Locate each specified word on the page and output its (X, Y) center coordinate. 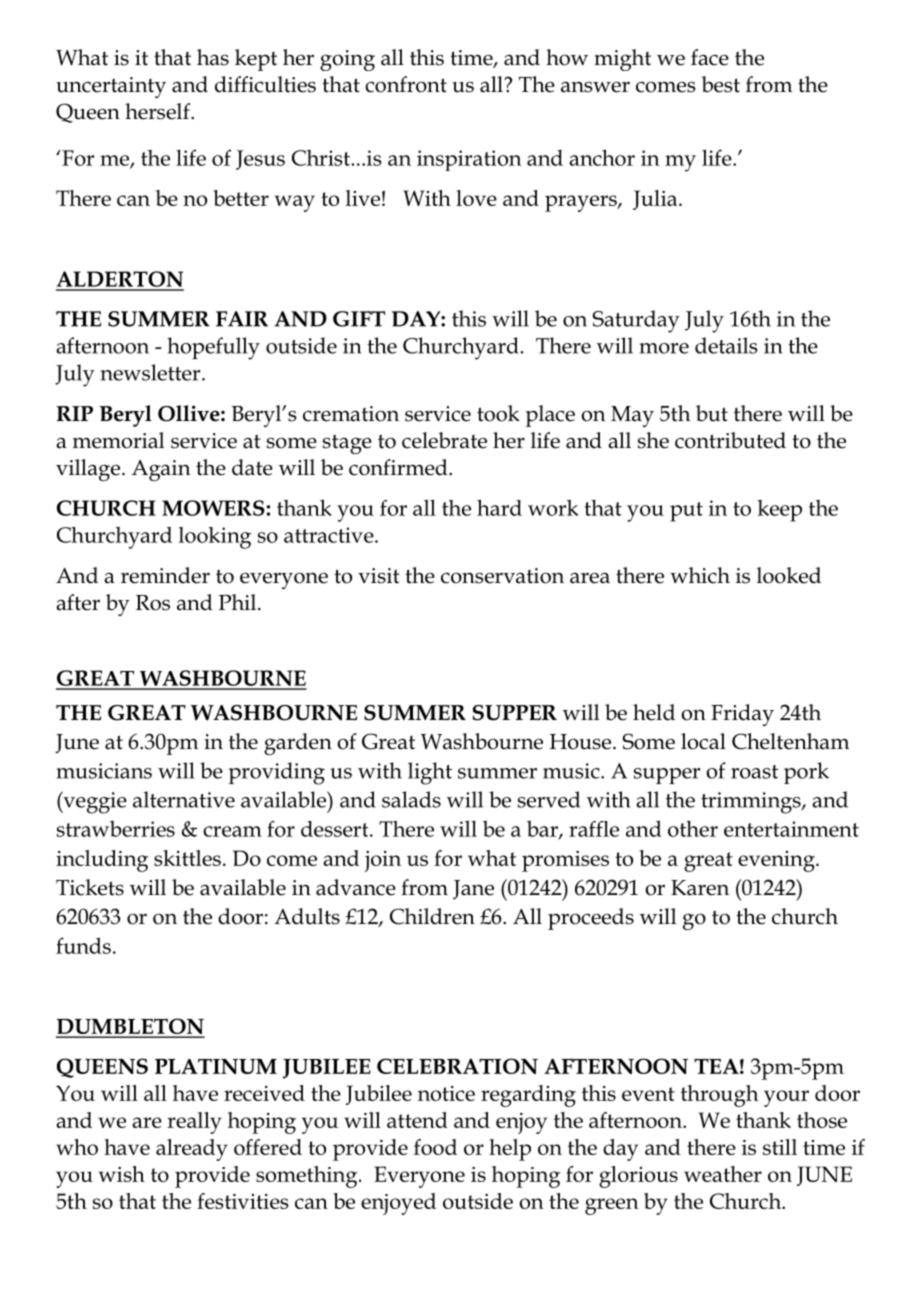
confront (406, 84)
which (700, 575)
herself (158, 111)
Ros (153, 603)
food (435, 1147)
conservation (502, 576)
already (192, 1150)
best (721, 84)
